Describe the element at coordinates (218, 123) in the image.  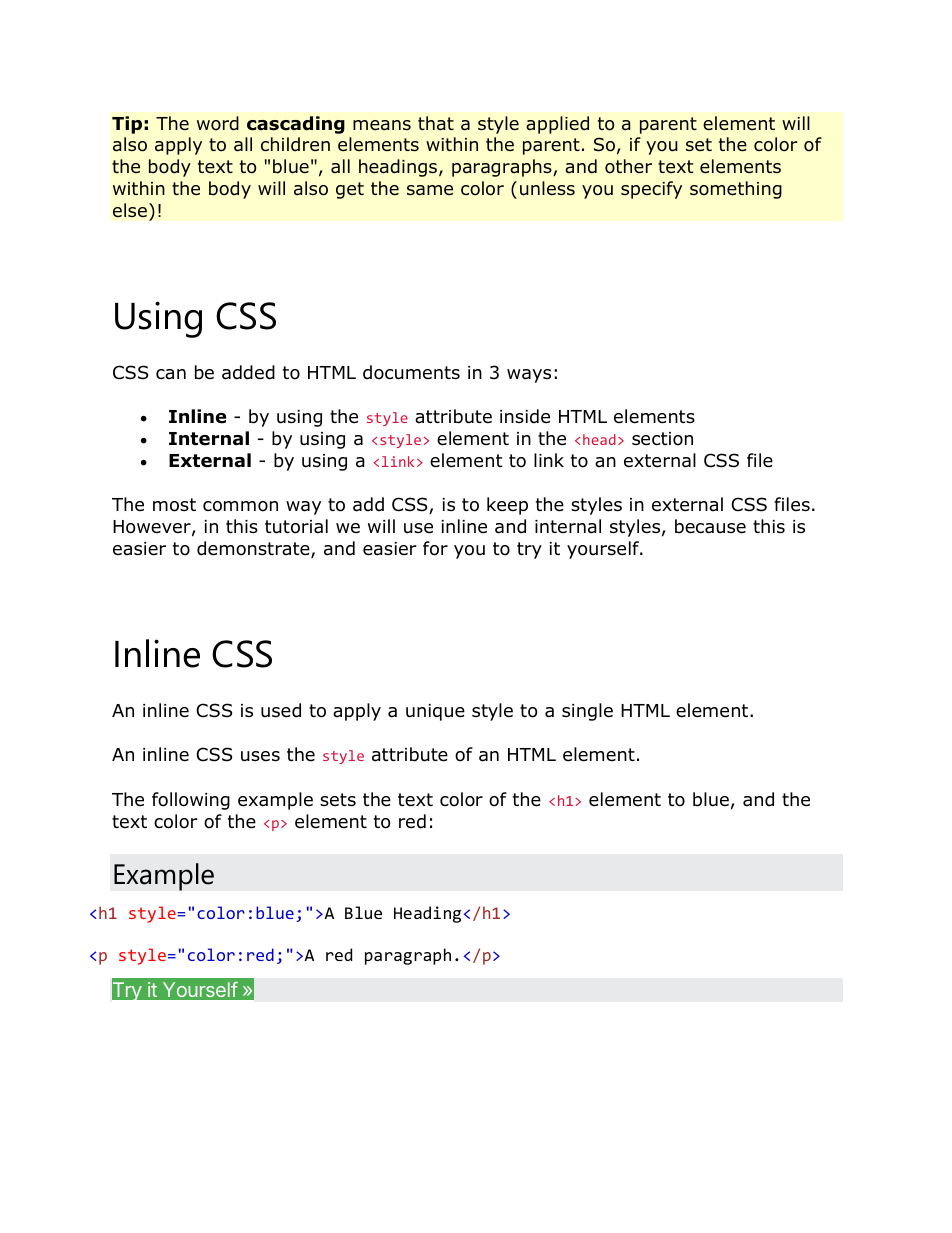
I see `word` at that location.
